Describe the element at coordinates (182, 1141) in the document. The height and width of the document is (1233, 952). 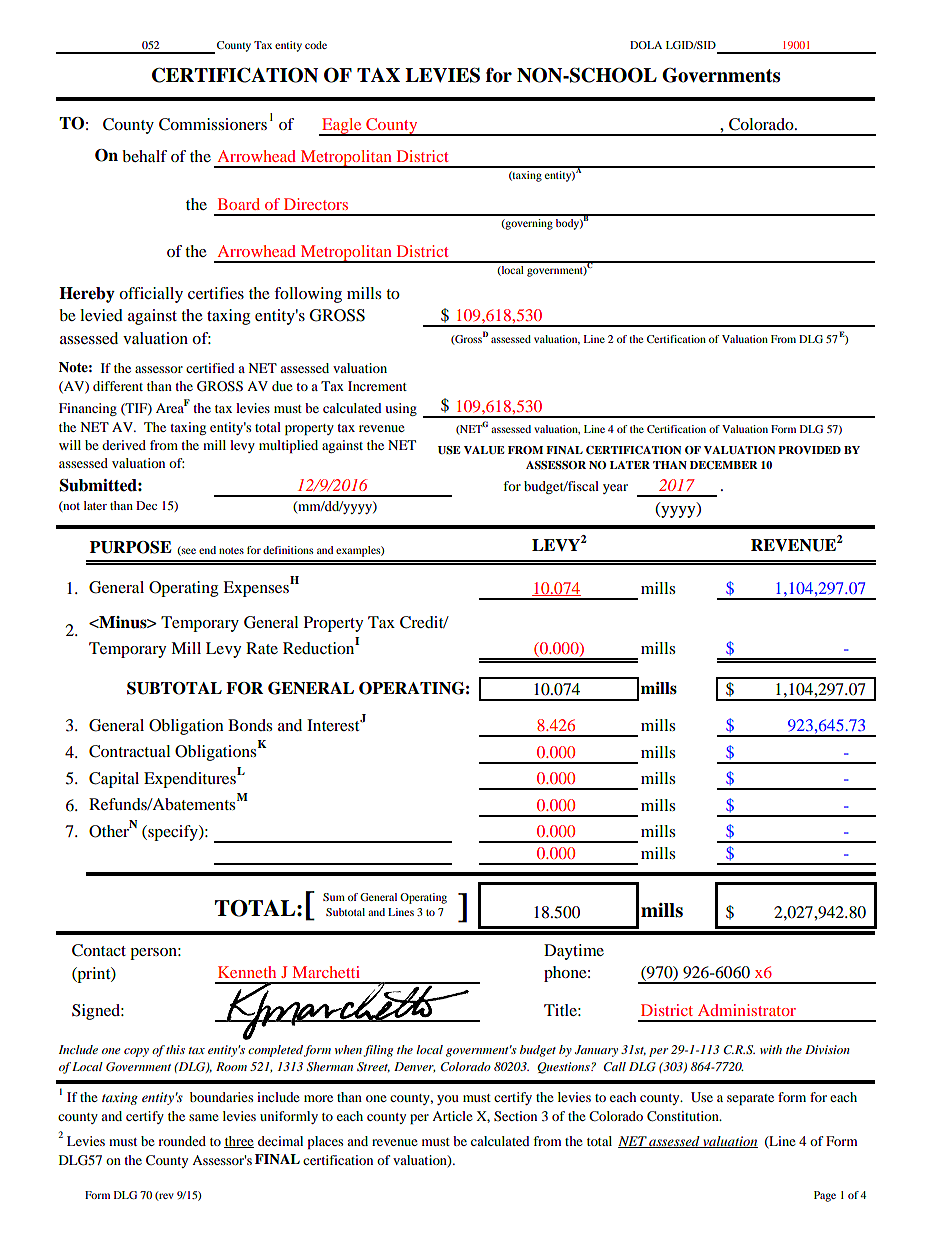
I see `rounded` at that location.
